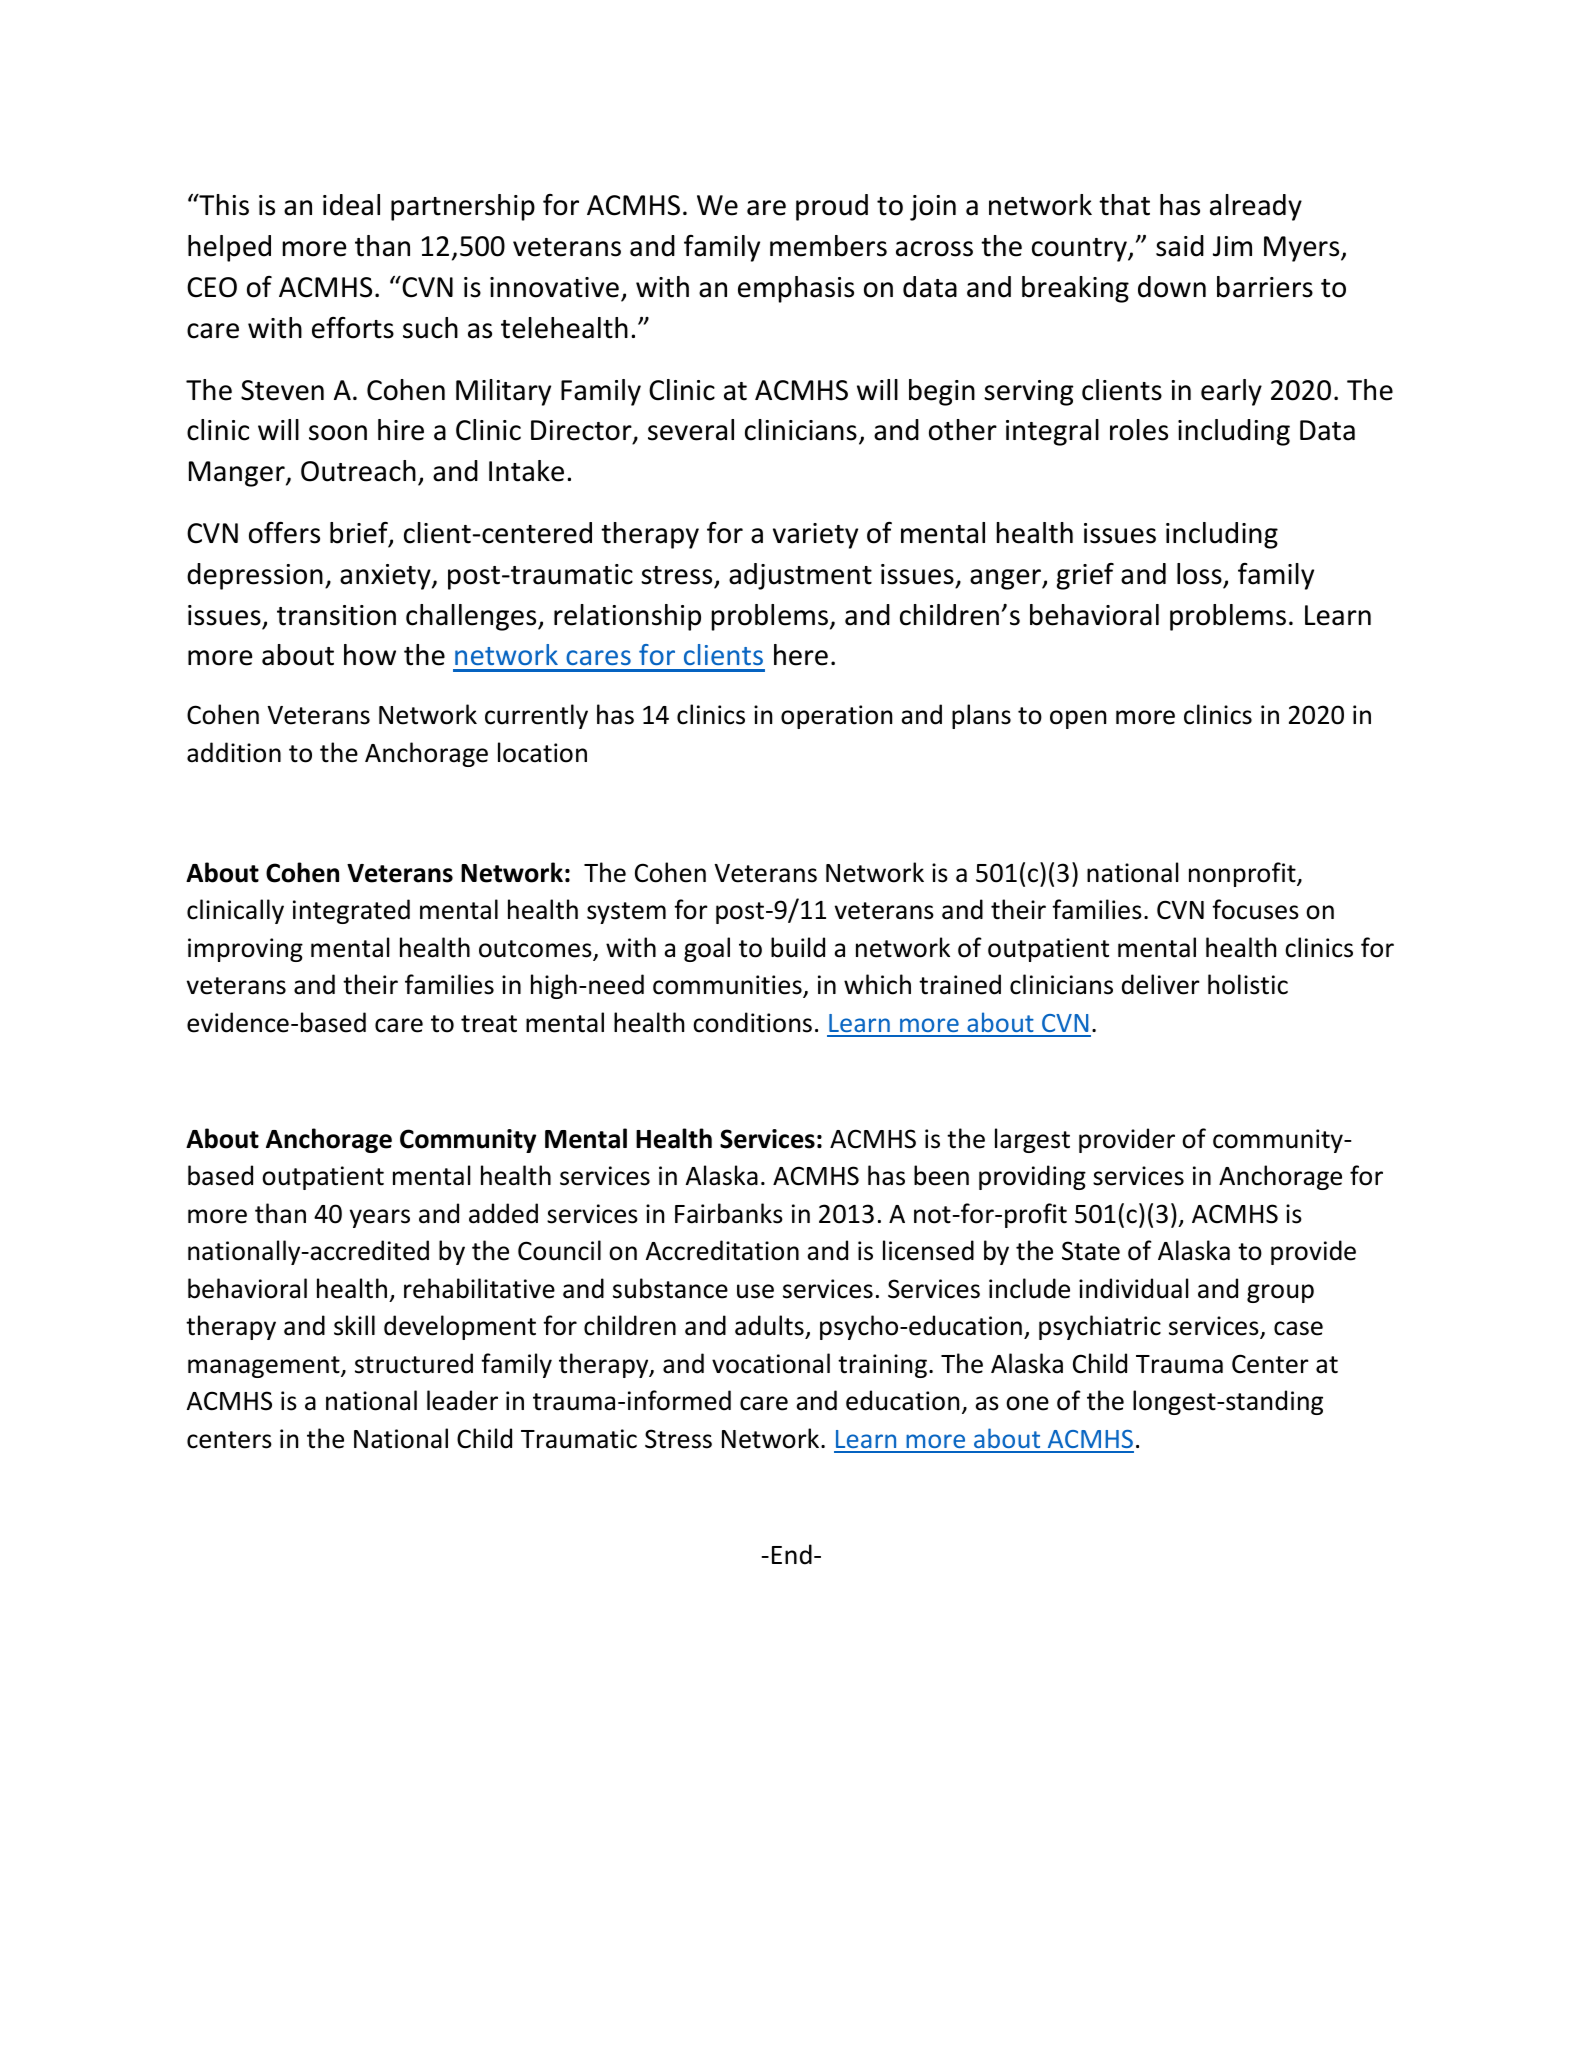 Image resolution: width=1583 pixels, height=2048 pixels. Describe the element at coordinates (234, 752) in the screenshot. I see `addition` at that location.
